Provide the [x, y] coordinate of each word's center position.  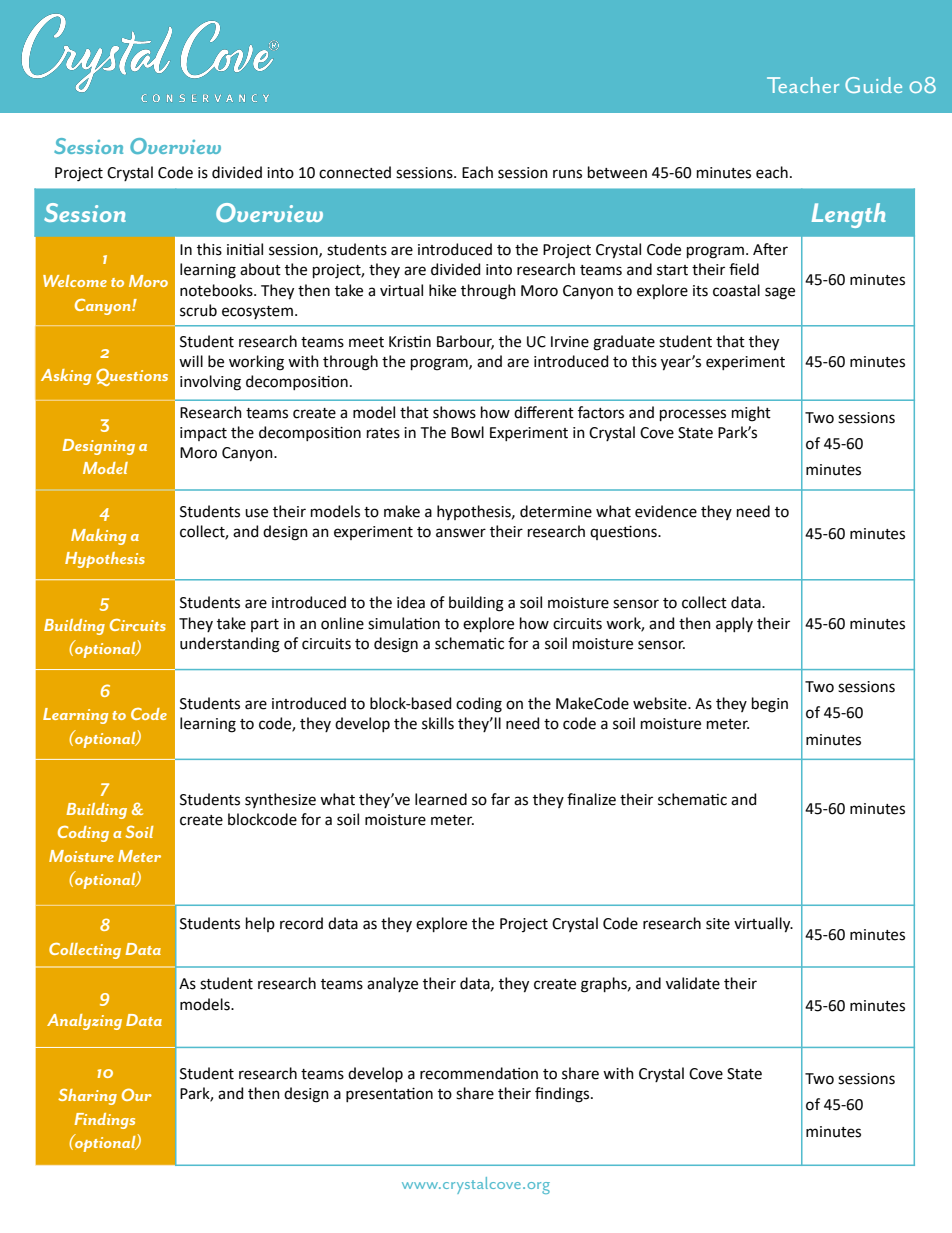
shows [454, 412]
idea [411, 602]
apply [734, 624]
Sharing [87, 1097]
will [191, 361]
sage [780, 293]
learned [441, 799]
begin [770, 705]
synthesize [280, 800]
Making [98, 537]
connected [355, 172]
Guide [873, 85]
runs [567, 174]
